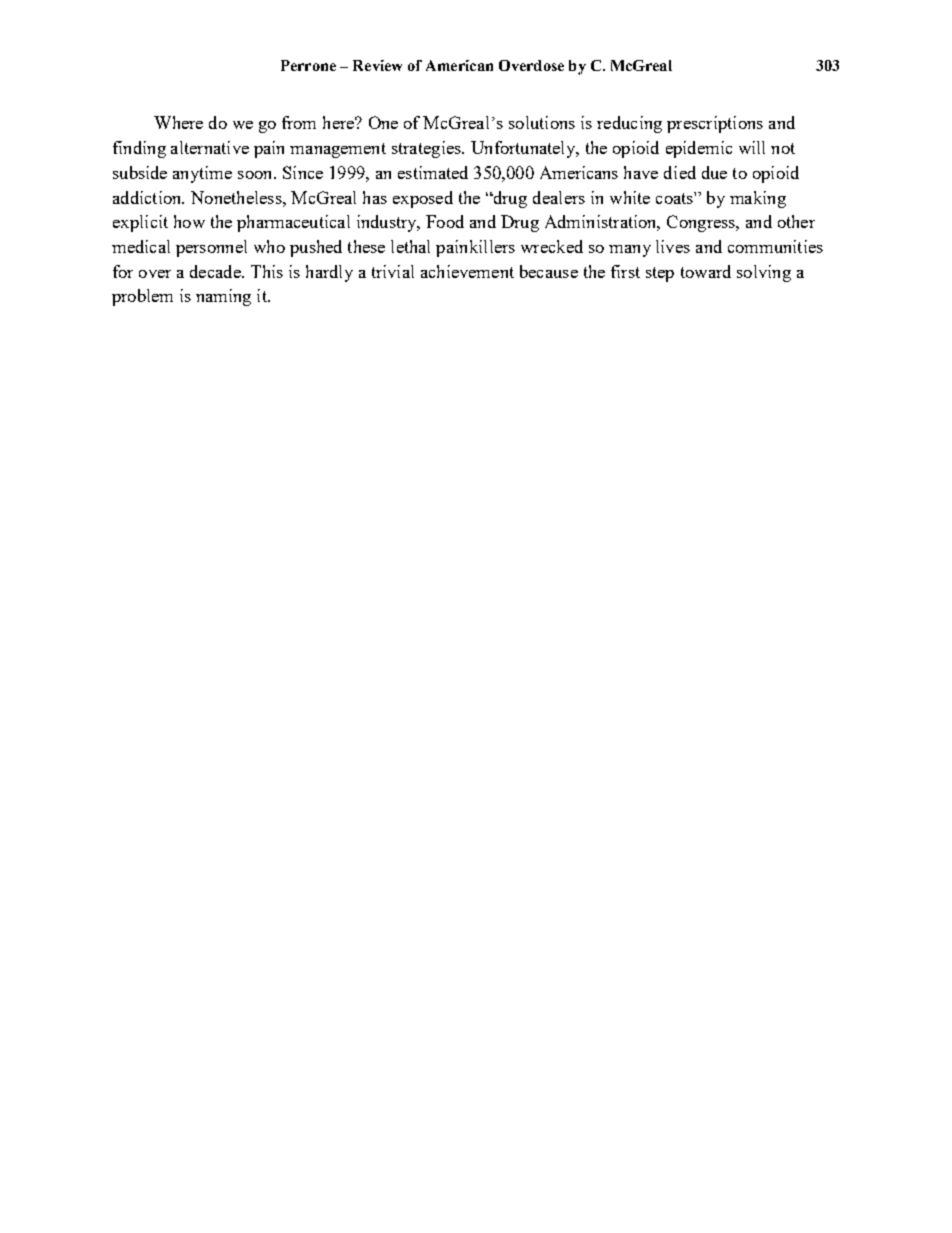 The image size is (952, 1233). What do you see at coordinates (758, 199) in the screenshot?
I see `making` at bounding box center [758, 199].
